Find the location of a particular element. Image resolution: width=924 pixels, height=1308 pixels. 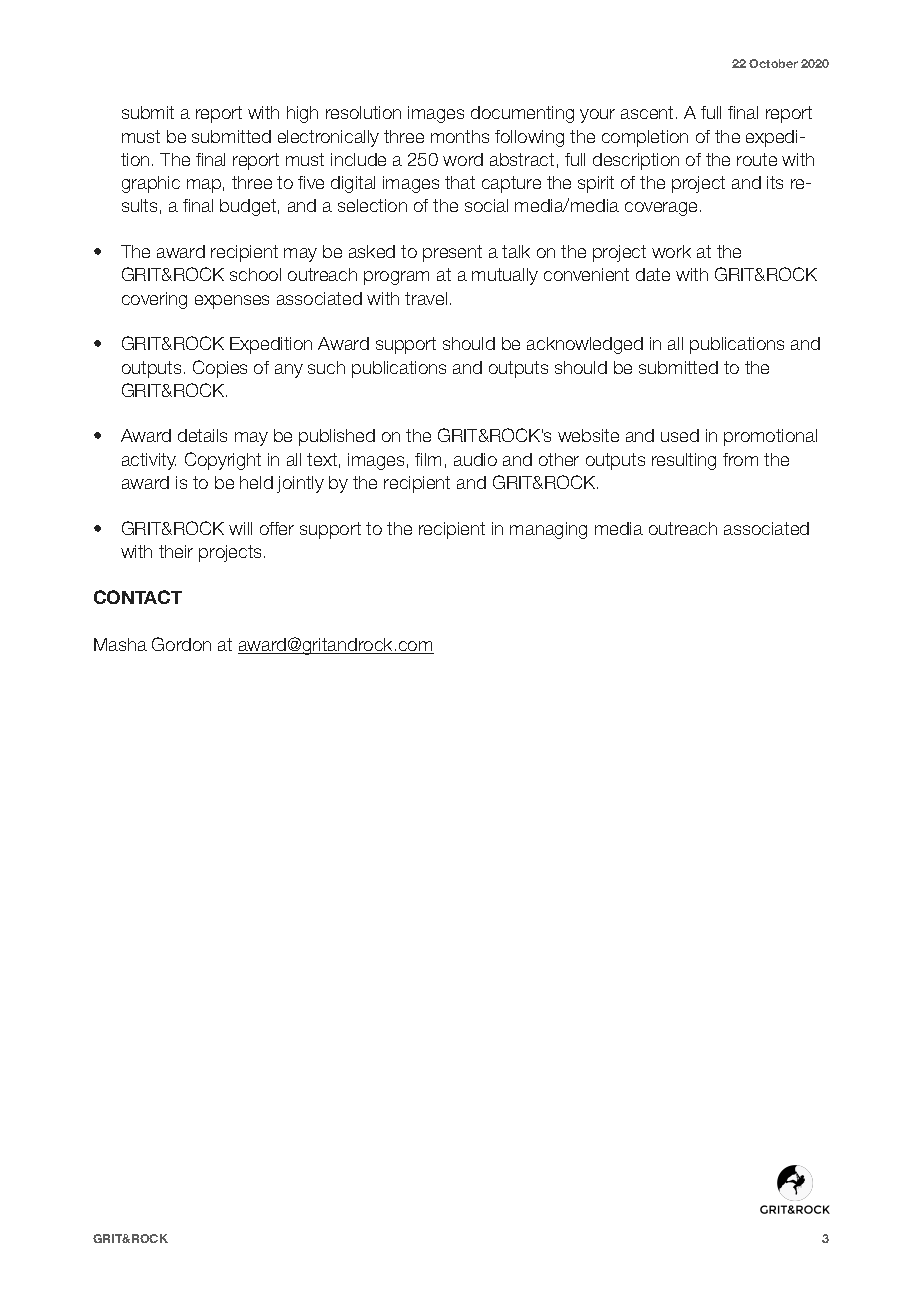

resulting is located at coordinates (684, 461).
